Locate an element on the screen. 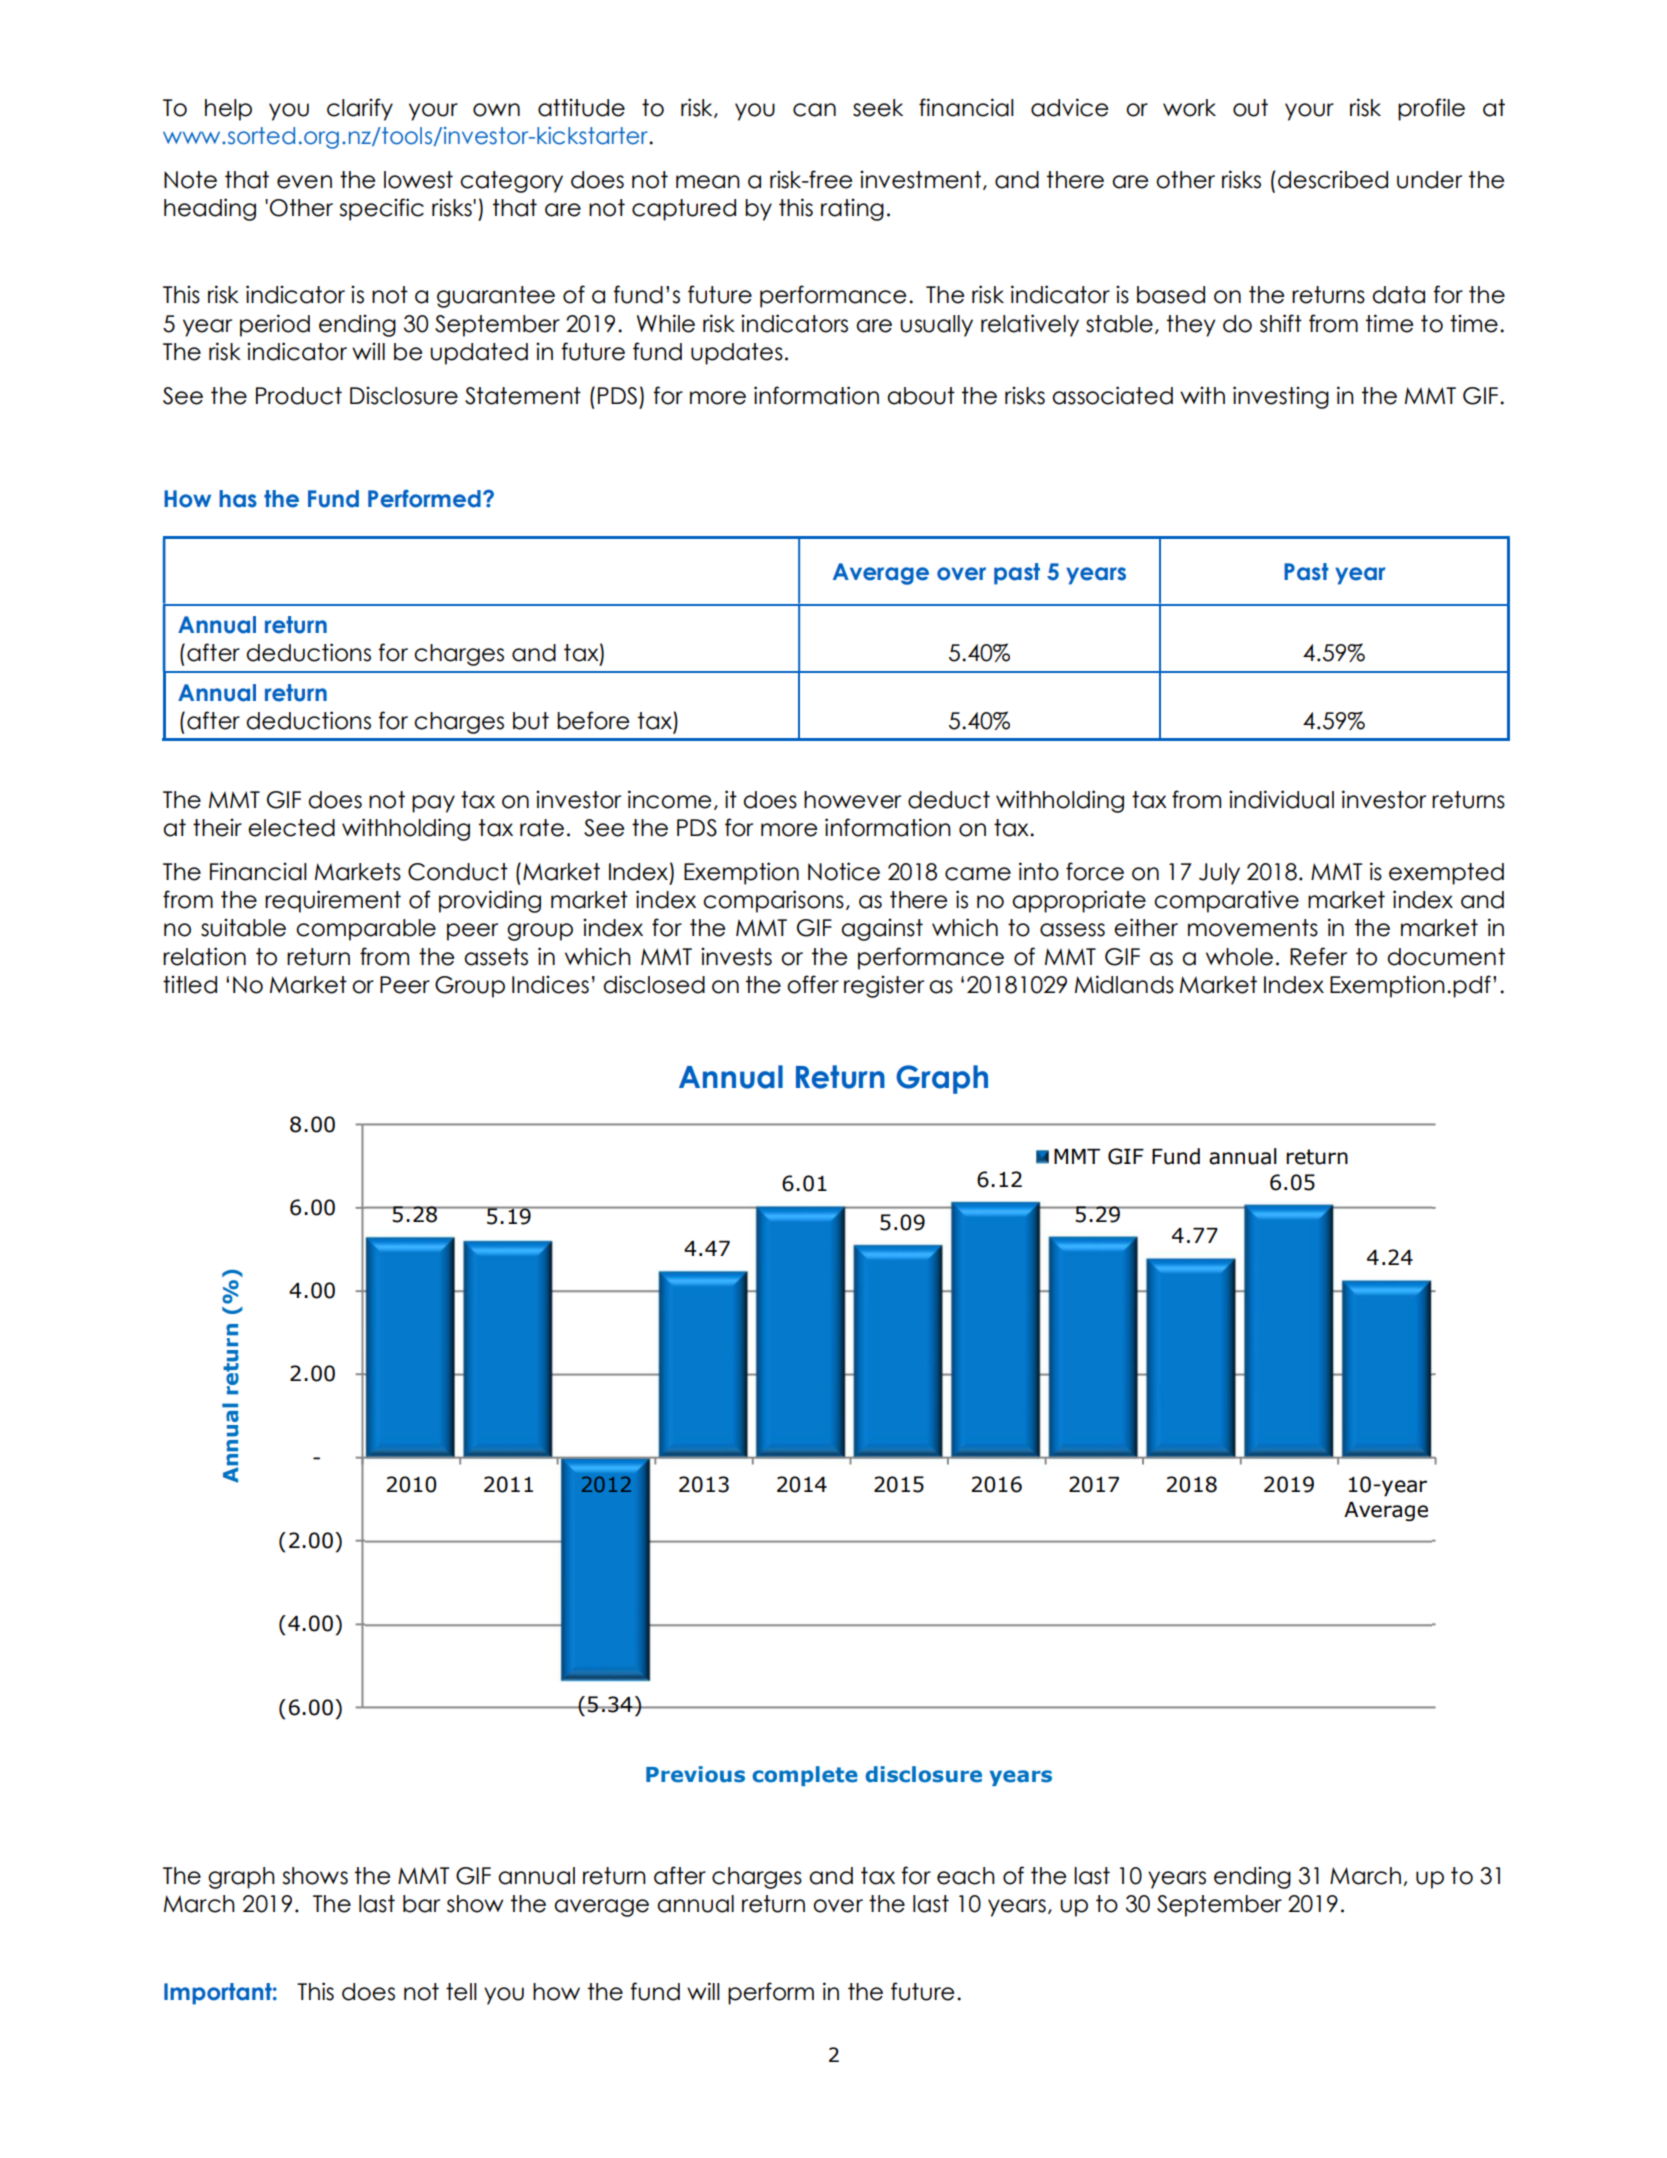 The width and height of the screenshot is (1667, 2158). offer is located at coordinates (813, 984).
